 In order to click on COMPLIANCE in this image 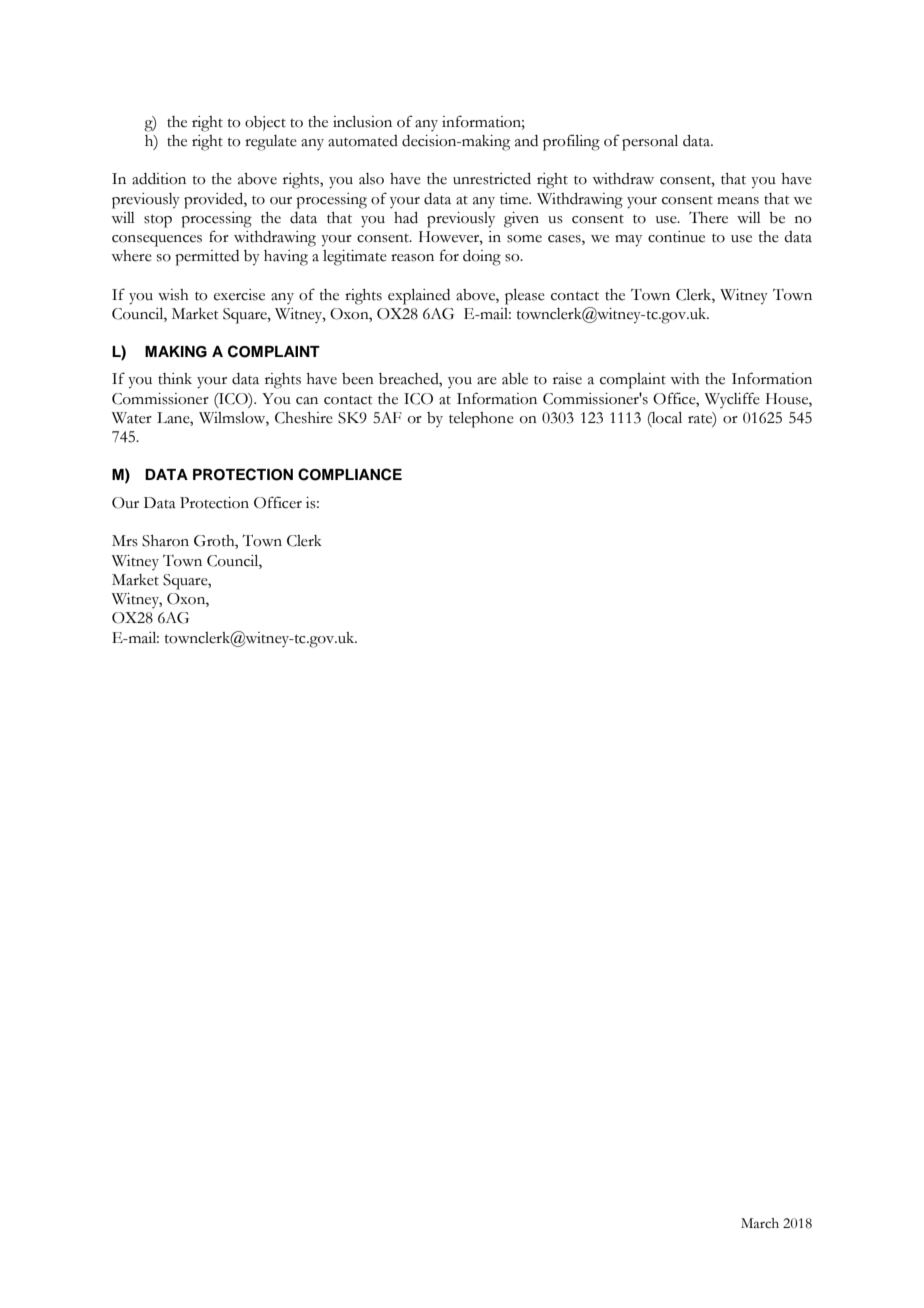, I will do `click(350, 474)`.
